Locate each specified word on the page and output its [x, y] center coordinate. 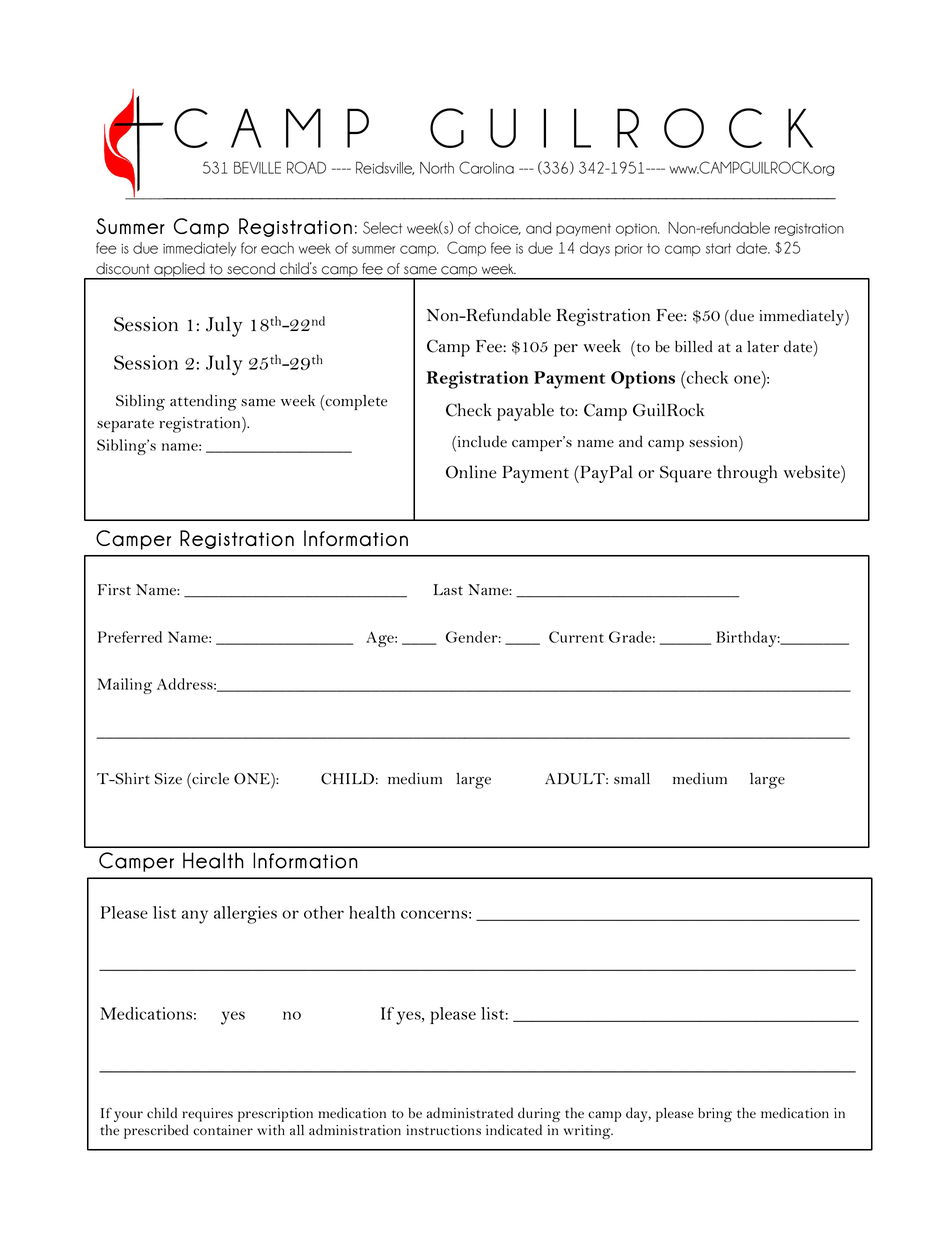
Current [576, 637]
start [718, 248]
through [747, 474]
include [481, 441]
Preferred [130, 637]
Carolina [486, 167]
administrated [470, 1113]
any [195, 917]
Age [381, 639]
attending [203, 402]
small [632, 779]
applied [179, 270]
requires [207, 1115]
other [324, 912]
